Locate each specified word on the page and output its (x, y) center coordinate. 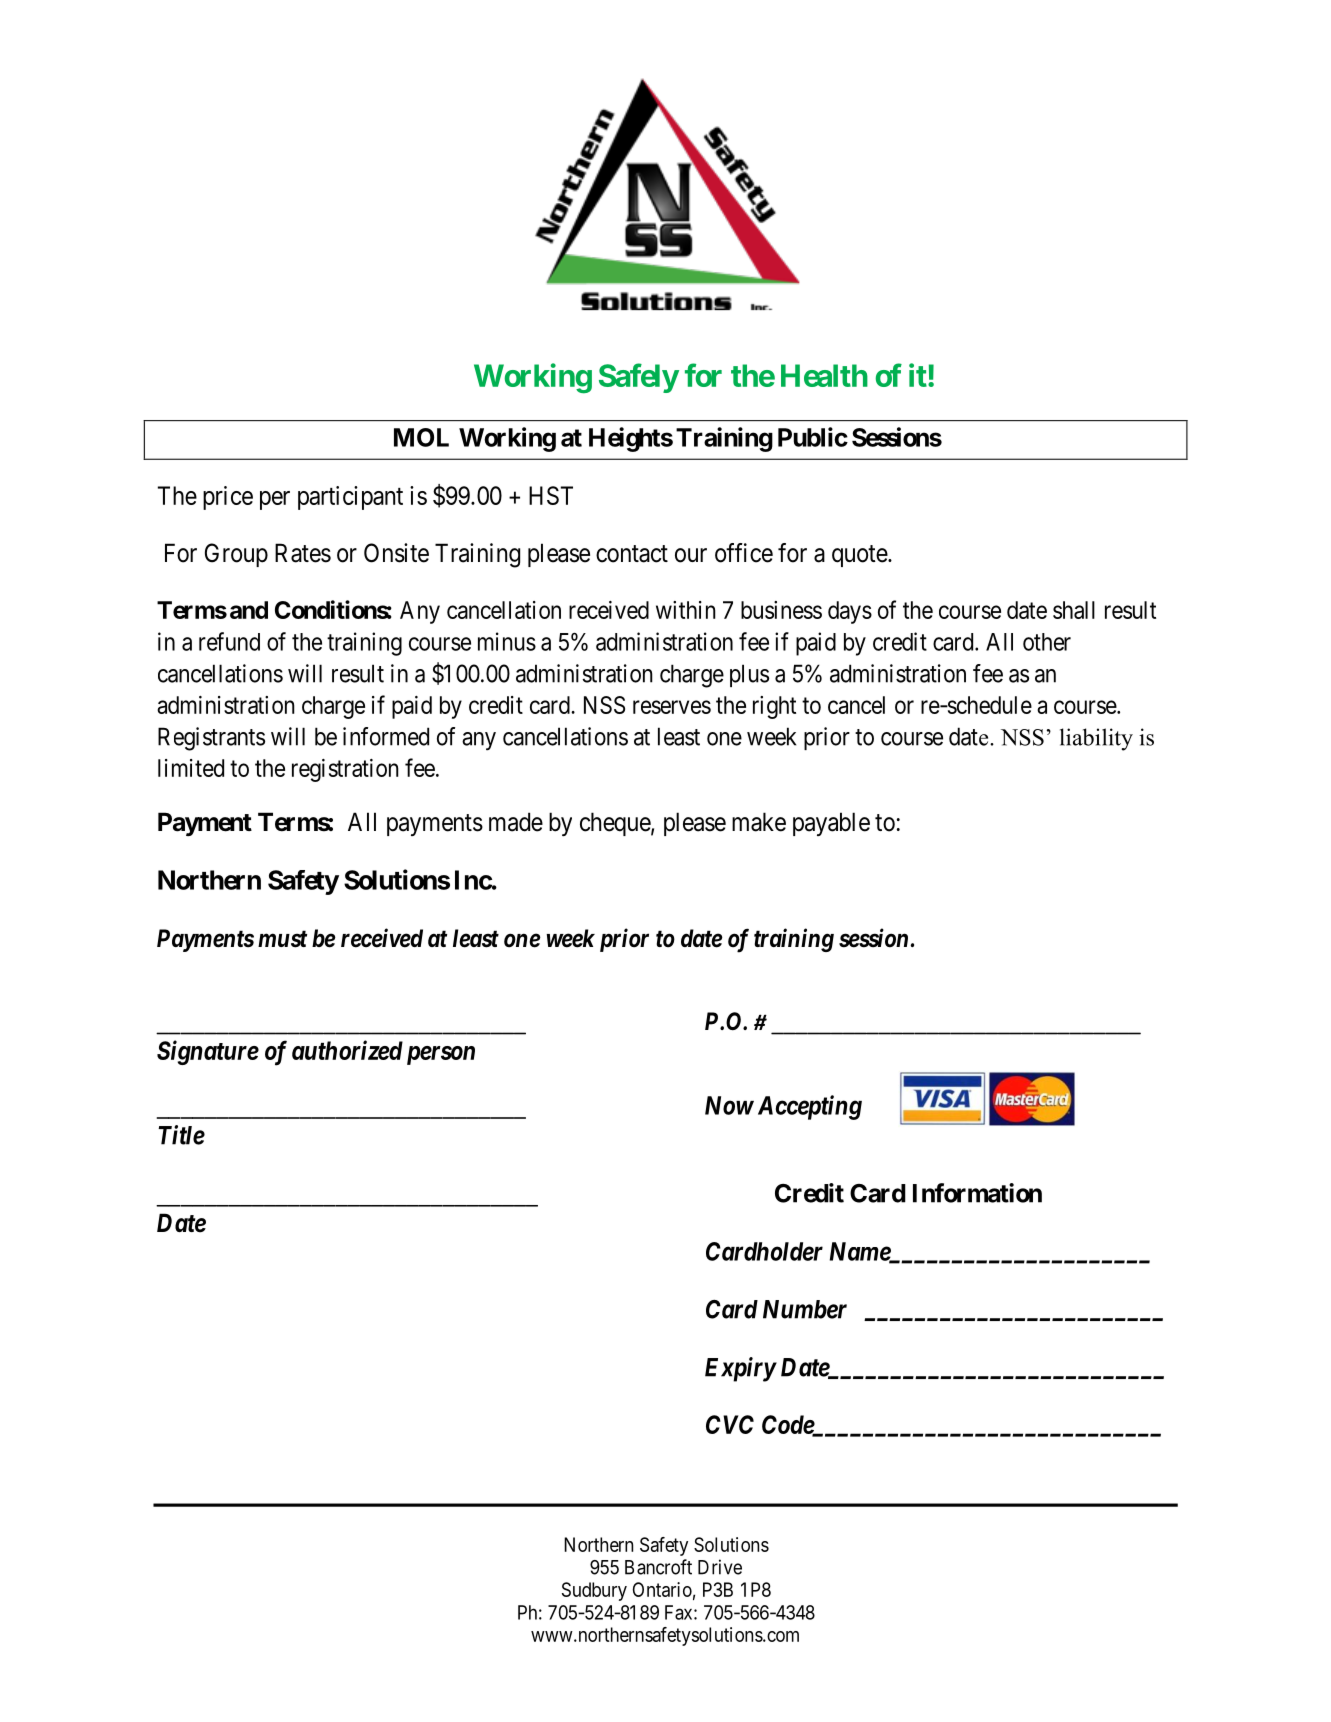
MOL (421, 437)
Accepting (810, 1107)
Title (181, 1135)
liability (1096, 739)
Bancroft (658, 1567)
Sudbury (594, 1591)
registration (345, 770)
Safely (639, 378)
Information (977, 1193)
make (759, 822)
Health (824, 375)
